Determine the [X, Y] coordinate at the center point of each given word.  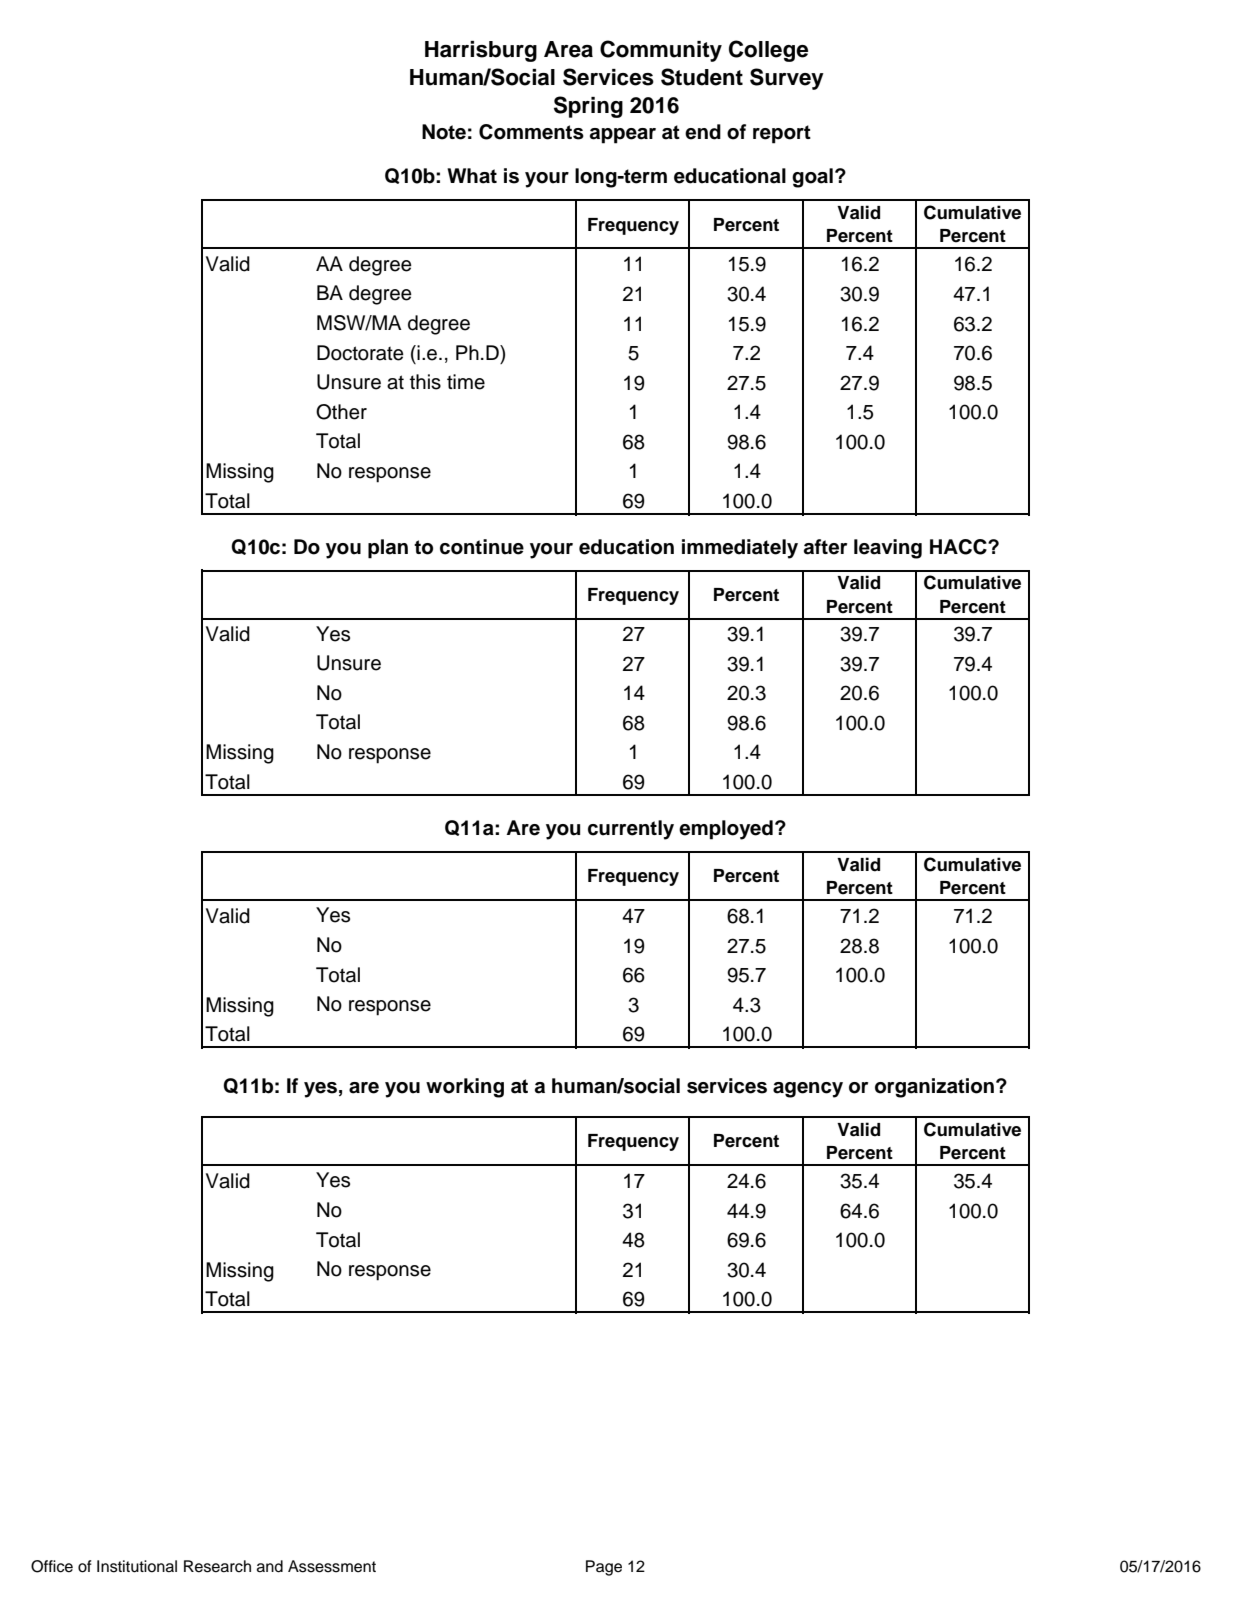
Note [444, 132]
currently [631, 830]
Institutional [137, 1566]
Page [604, 1568]
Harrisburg [481, 51]
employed [726, 830]
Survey [787, 79]
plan [388, 549]
